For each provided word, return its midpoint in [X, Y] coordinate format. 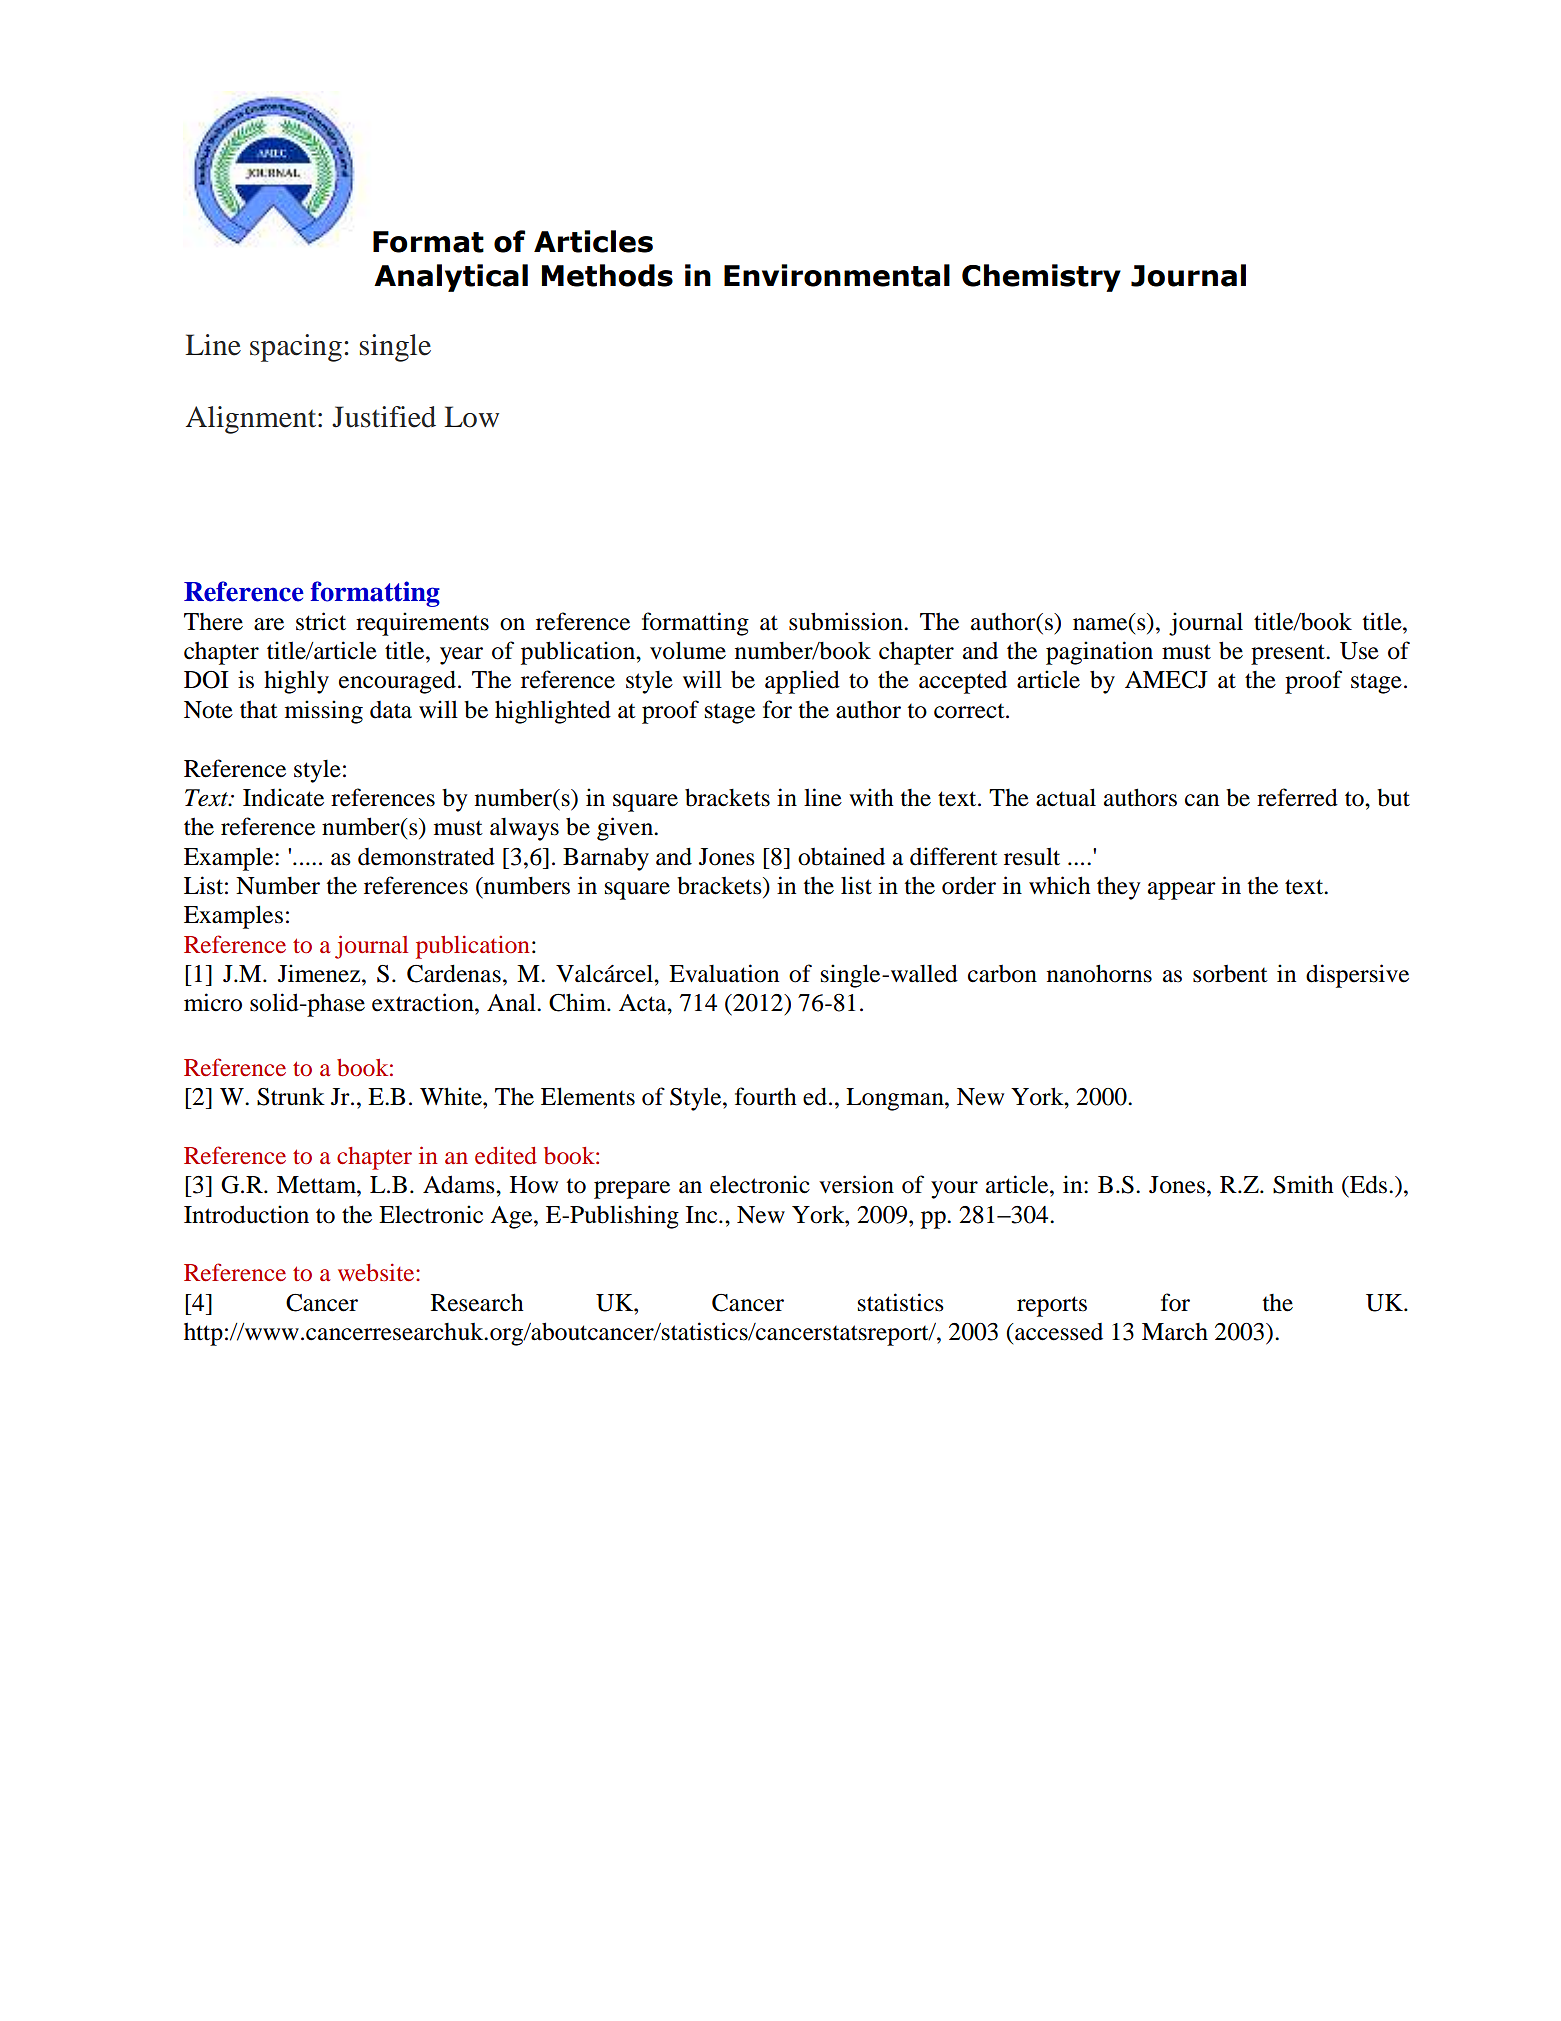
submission [847, 621]
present [1289, 654]
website [377, 1272]
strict [321, 621]
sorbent [1230, 974]
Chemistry [1041, 278]
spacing [296, 348]
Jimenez [319, 973]
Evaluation [724, 973]
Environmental [837, 275]
